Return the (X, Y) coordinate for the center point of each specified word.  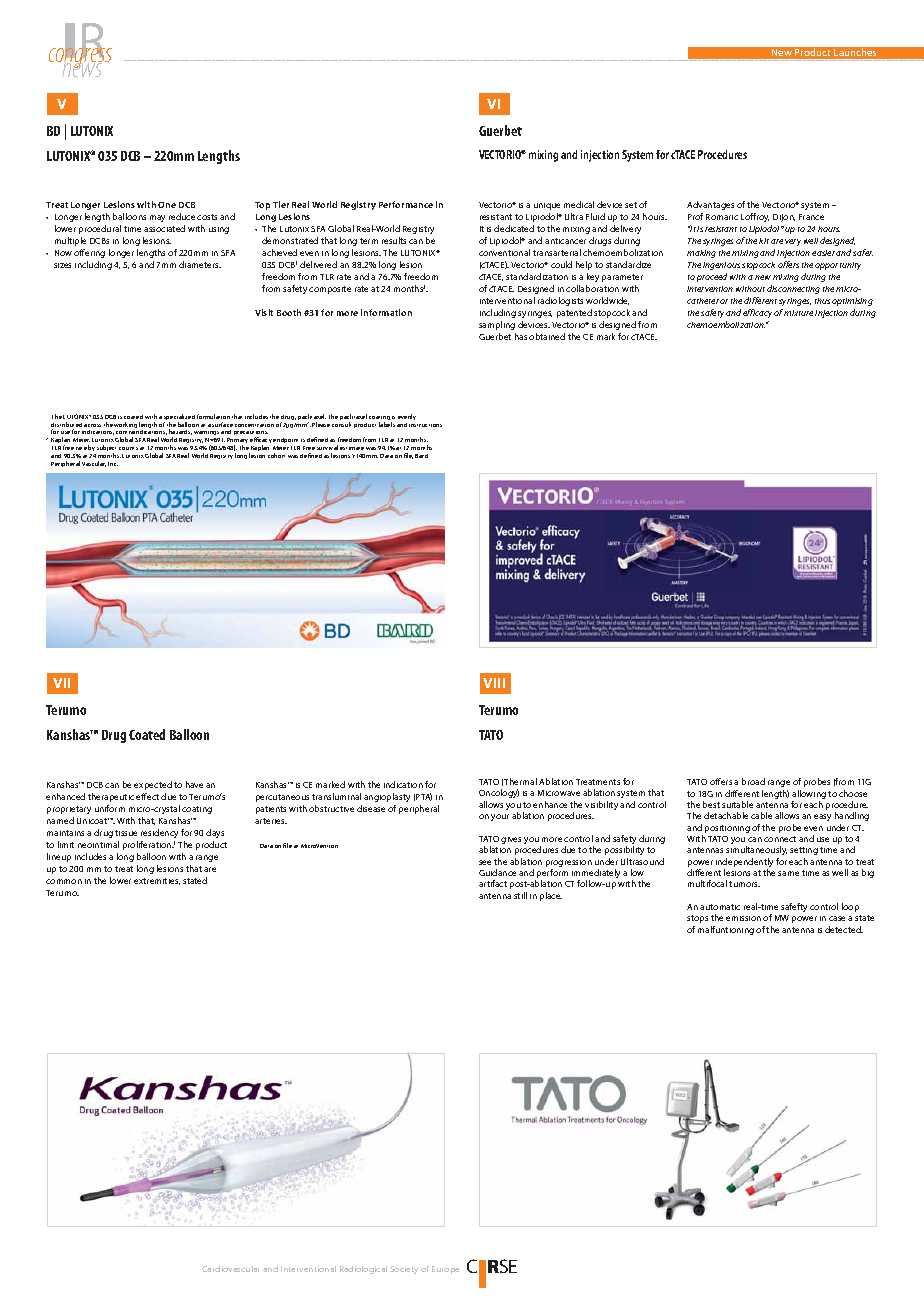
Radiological (363, 1270)
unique (547, 206)
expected (153, 785)
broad (753, 781)
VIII (494, 683)
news (81, 69)
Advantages (710, 205)
